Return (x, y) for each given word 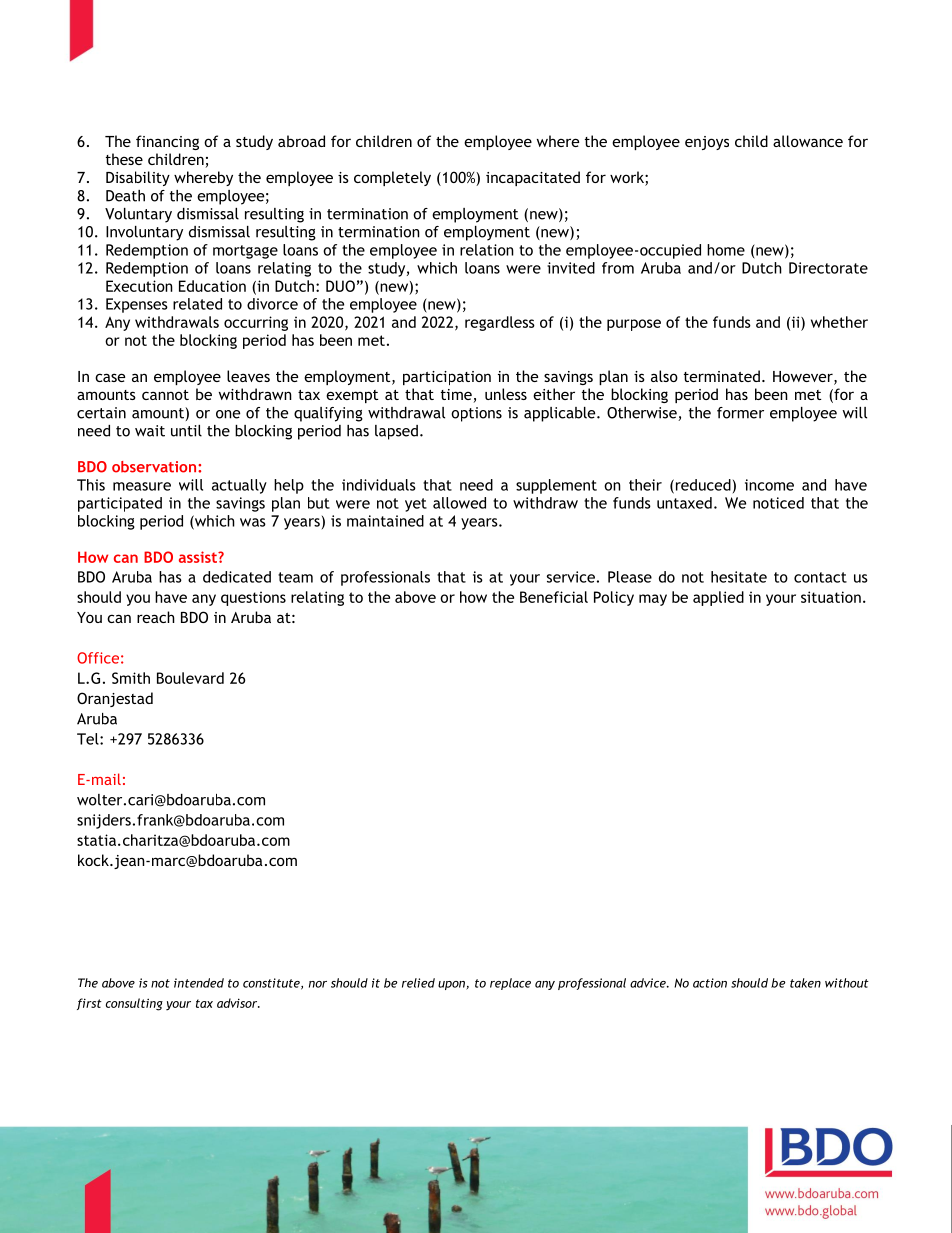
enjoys (707, 143)
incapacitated (533, 178)
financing (167, 142)
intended (199, 983)
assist (199, 557)
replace (510, 984)
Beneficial (554, 597)
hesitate (739, 577)
